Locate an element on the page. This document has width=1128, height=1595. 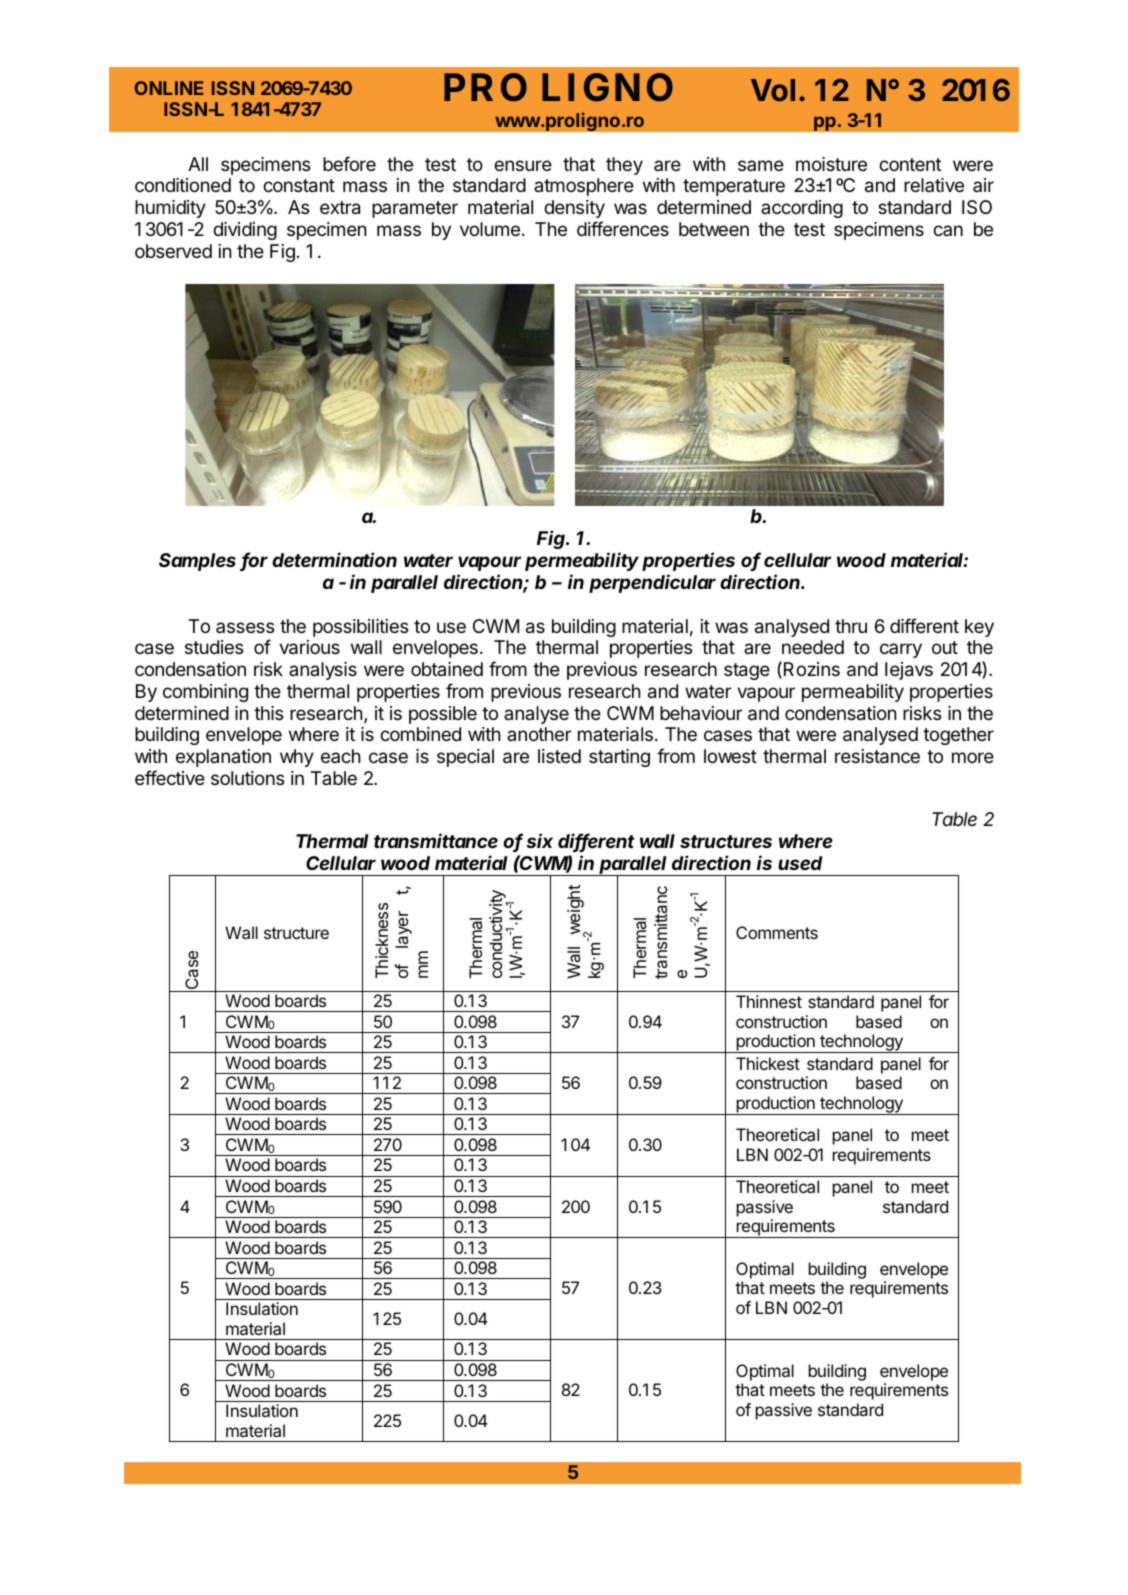
ONLINE is located at coordinates (169, 88).
